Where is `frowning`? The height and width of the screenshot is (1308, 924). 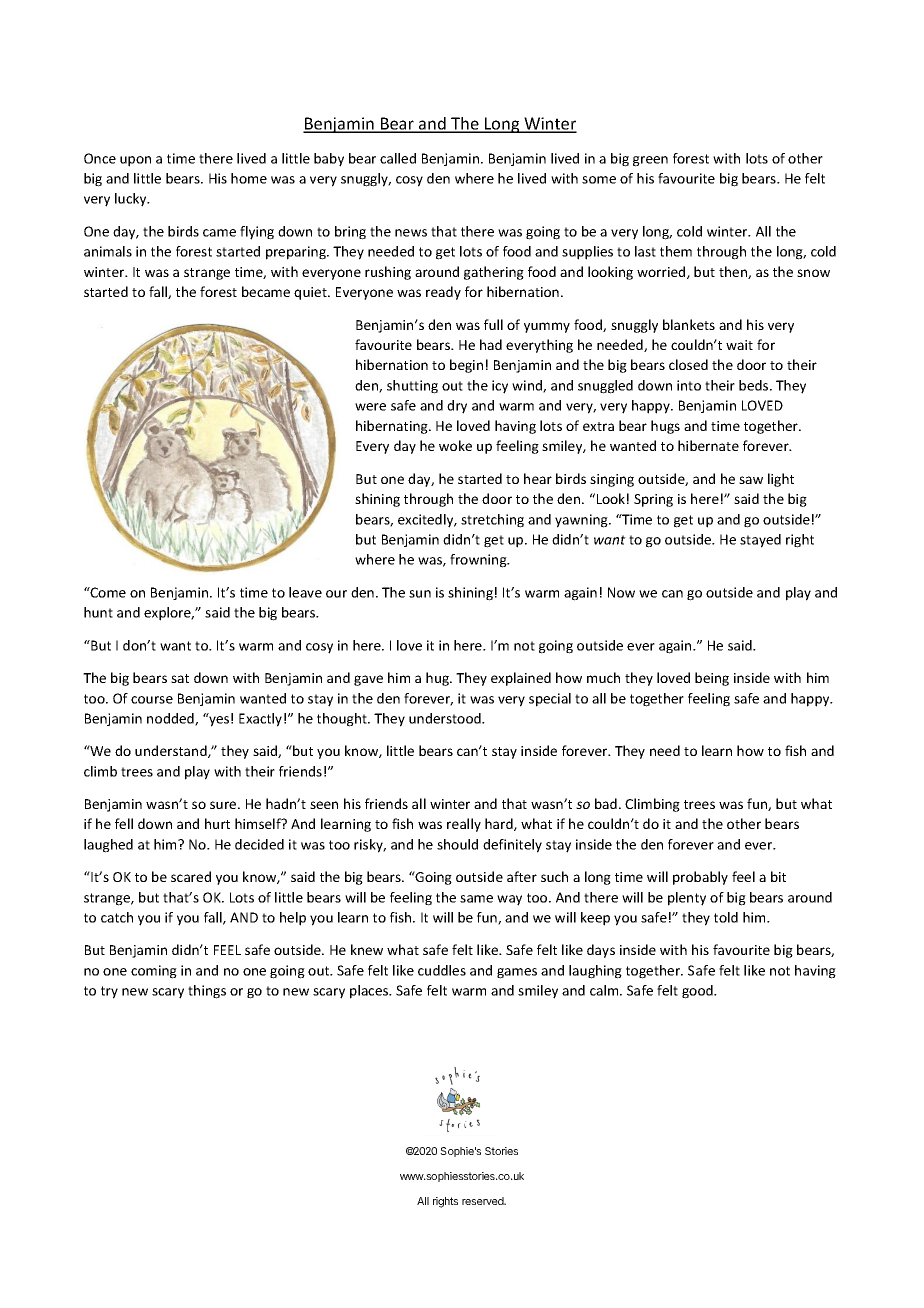 frowning is located at coordinates (479, 561).
